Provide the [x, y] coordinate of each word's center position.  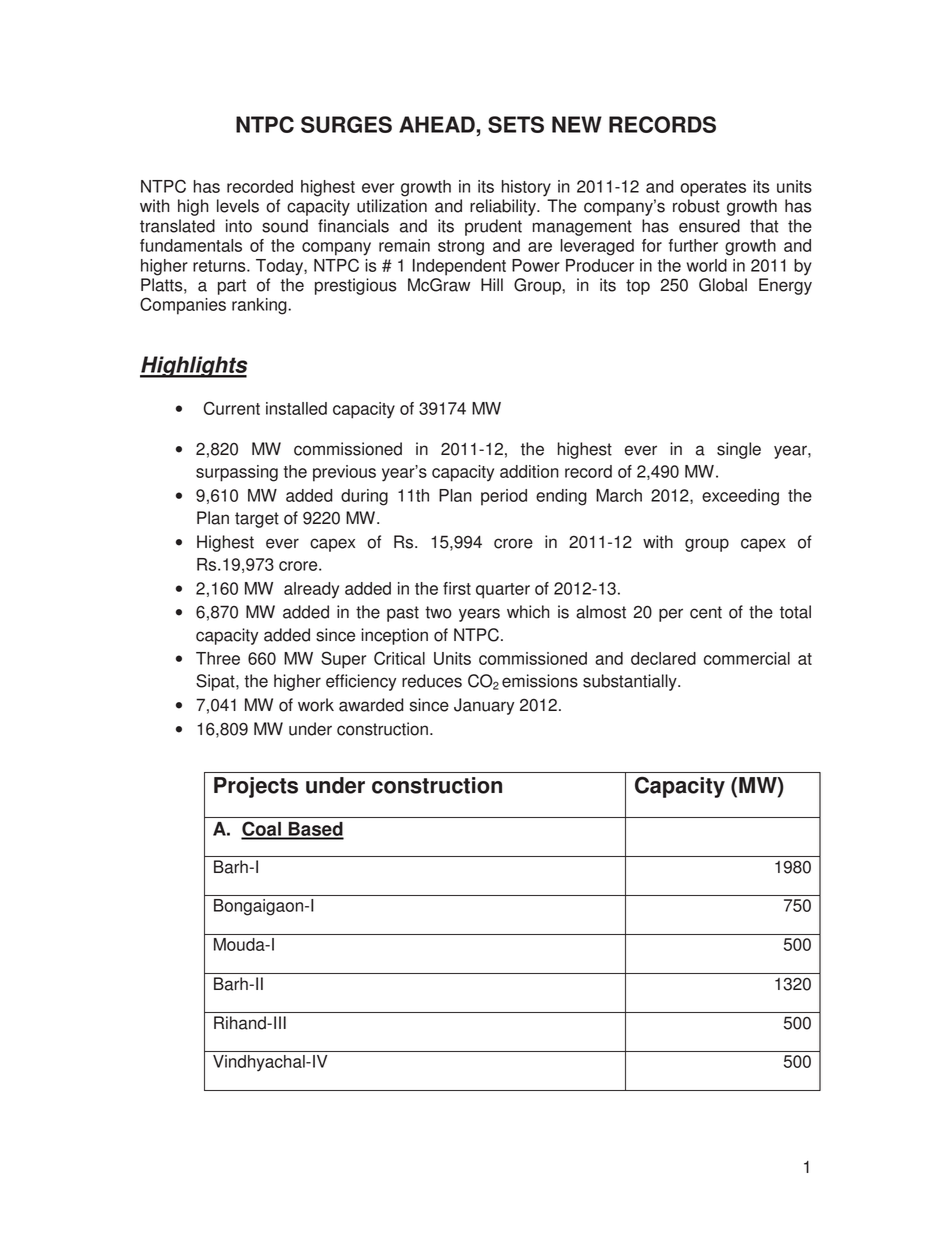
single [739, 450]
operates [713, 189]
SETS [516, 124]
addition [529, 471]
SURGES [346, 124]
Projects [256, 787]
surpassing [237, 473]
